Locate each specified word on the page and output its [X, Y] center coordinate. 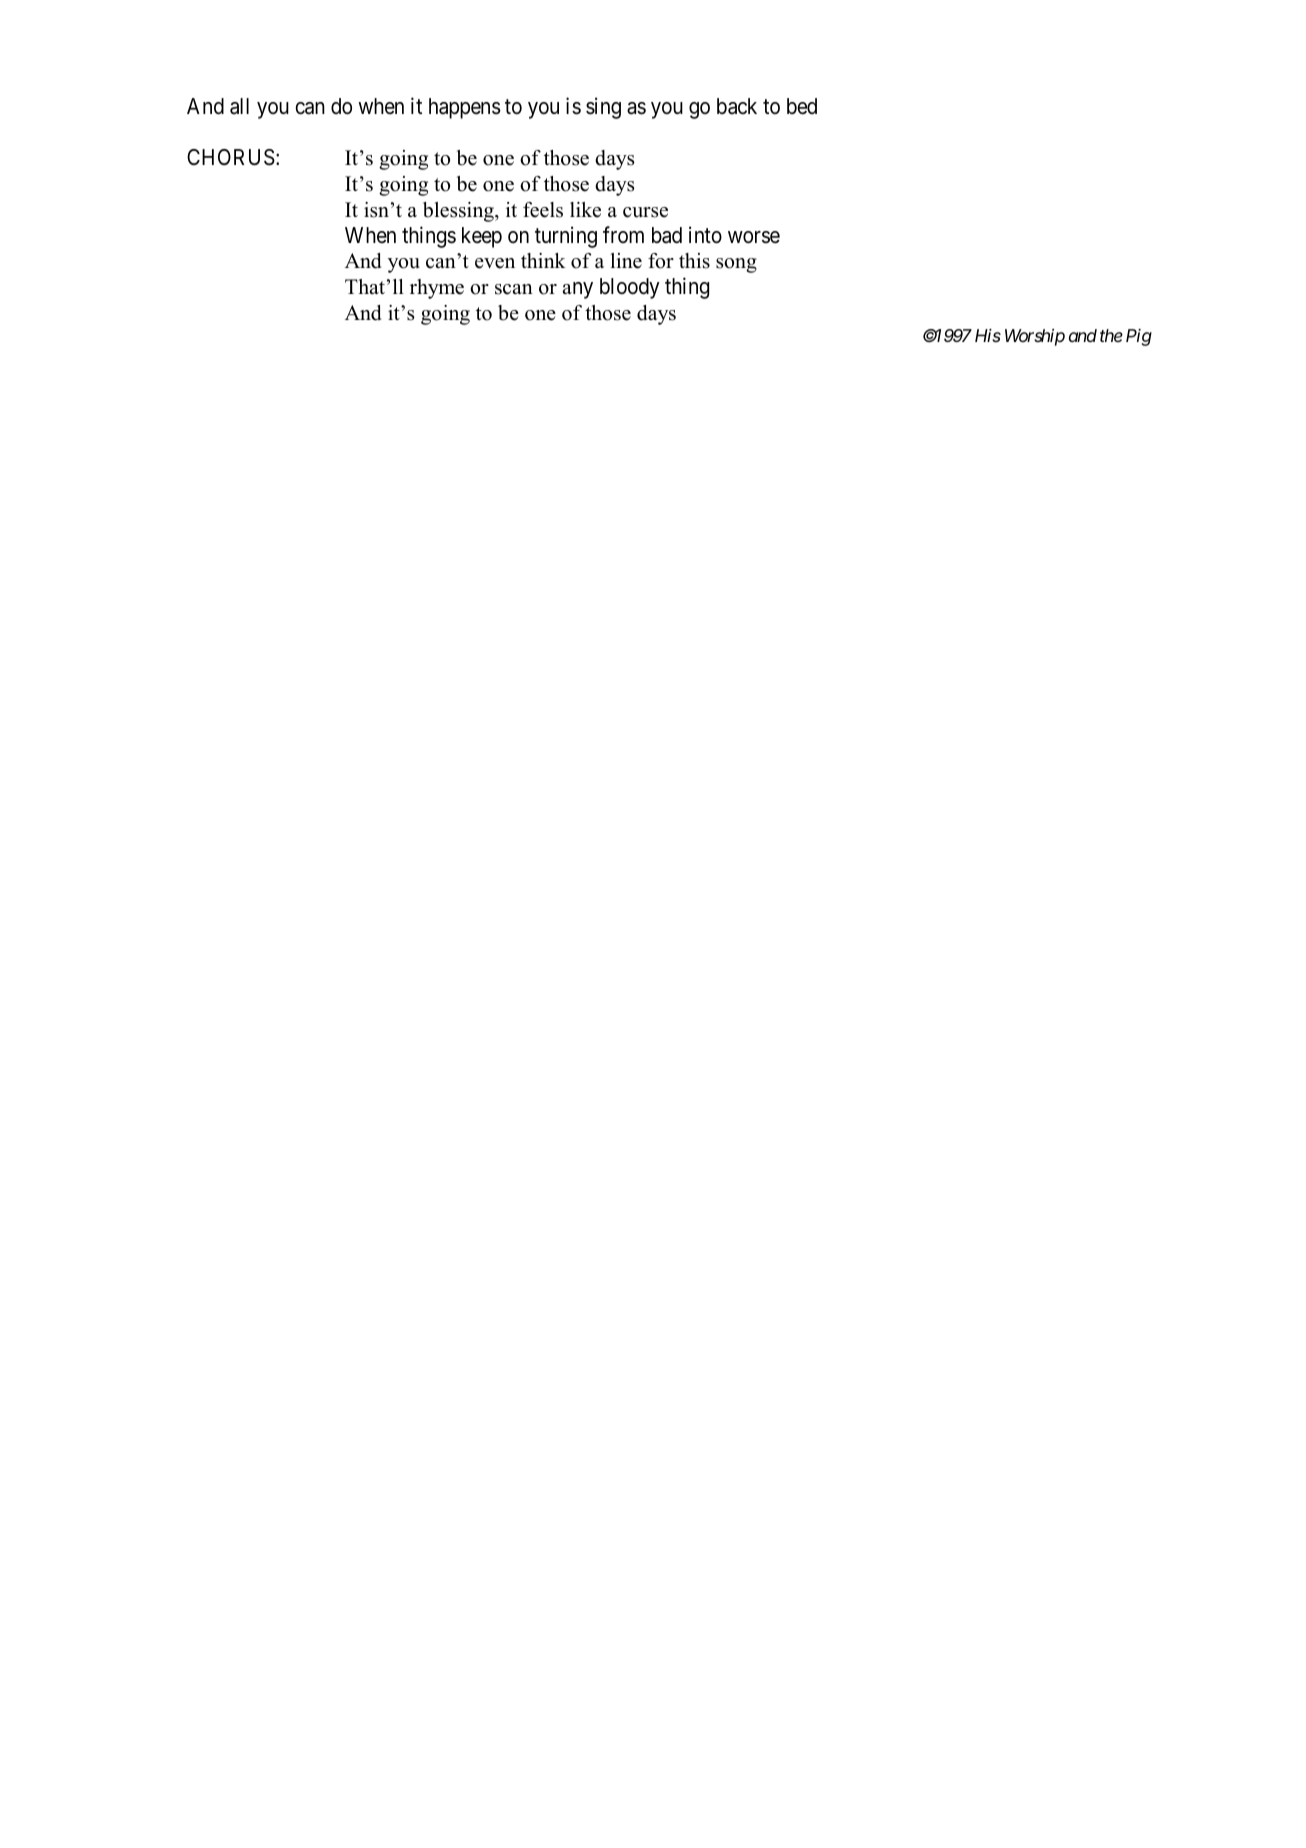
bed [802, 106]
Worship [1035, 337]
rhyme [437, 289]
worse [754, 237]
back [737, 106]
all [239, 106]
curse [645, 212]
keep [482, 237]
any [578, 290]
